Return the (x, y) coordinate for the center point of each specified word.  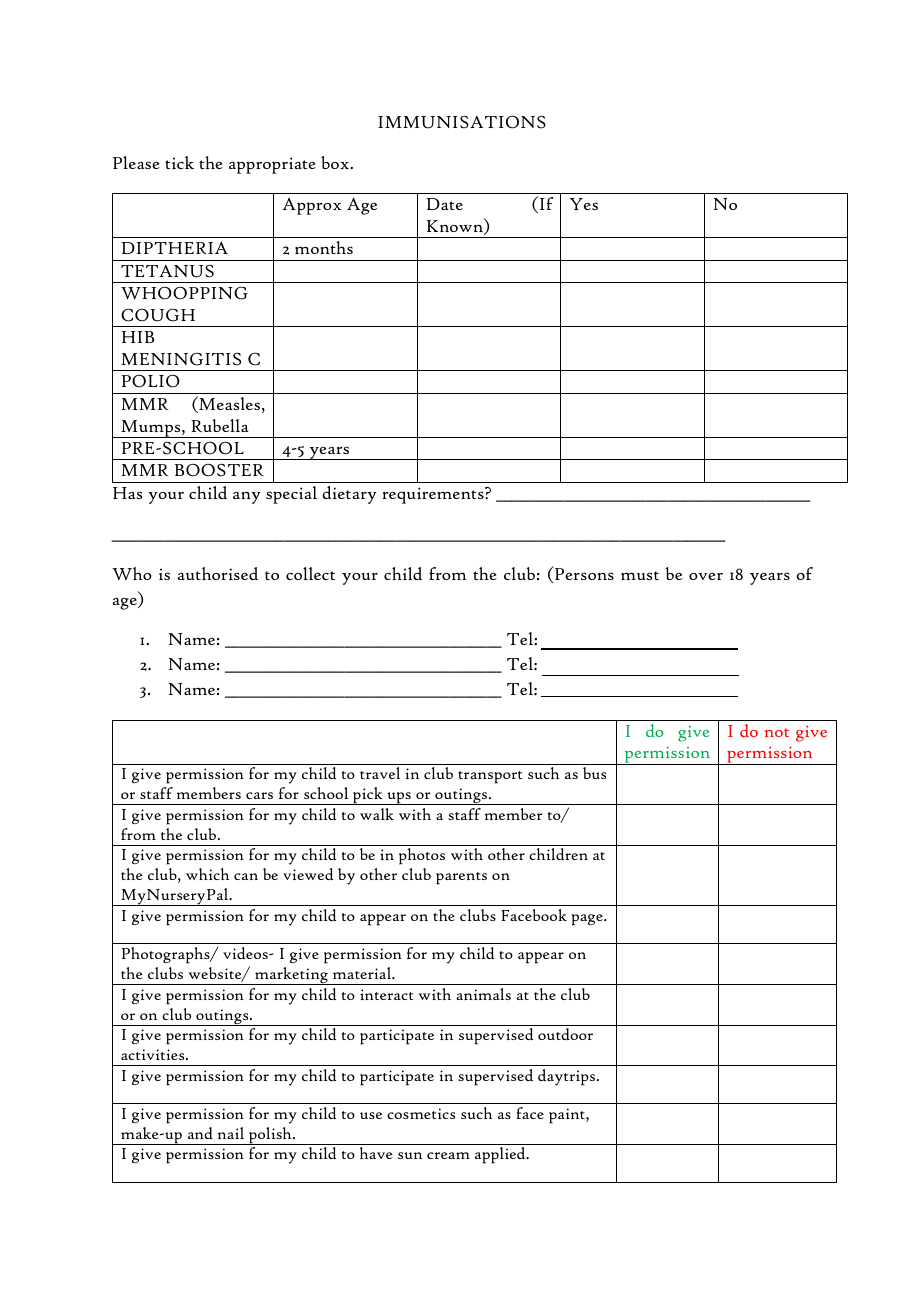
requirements (434, 495)
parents (461, 878)
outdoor (565, 1034)
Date (444, 204)
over (706, 576)
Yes (583, 204)
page (588, 920)
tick (179, 162)
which (207, 874)
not (777, 732)
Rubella (220, 426)
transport (490, 777)
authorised (217, 573)
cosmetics (421, 1113)
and (200, 1133)
